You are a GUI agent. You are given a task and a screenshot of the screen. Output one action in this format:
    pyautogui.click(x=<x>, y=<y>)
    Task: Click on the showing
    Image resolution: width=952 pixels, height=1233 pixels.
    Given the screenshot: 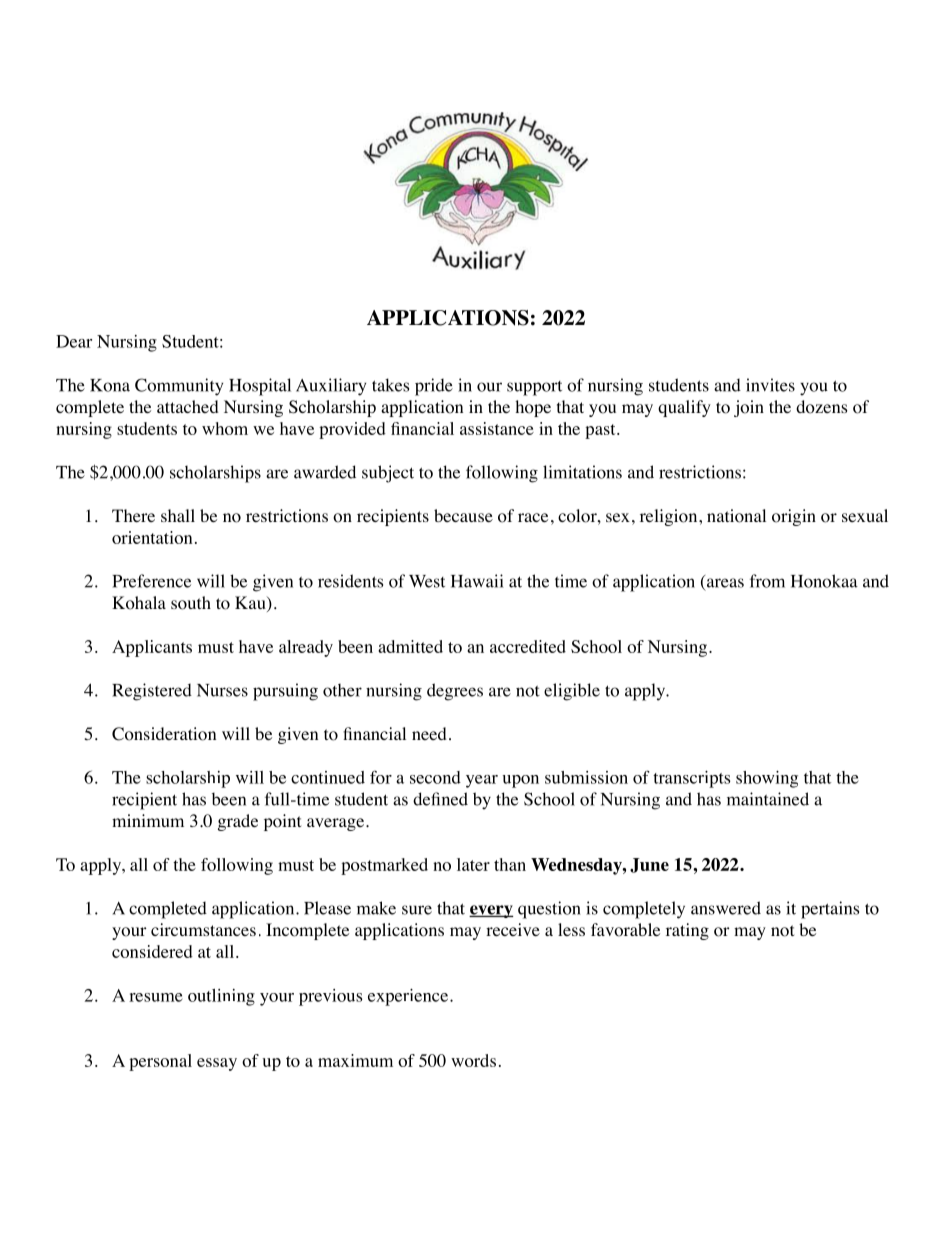 What is the action you would take?
    pyautogui.click(x=767, y=779)
